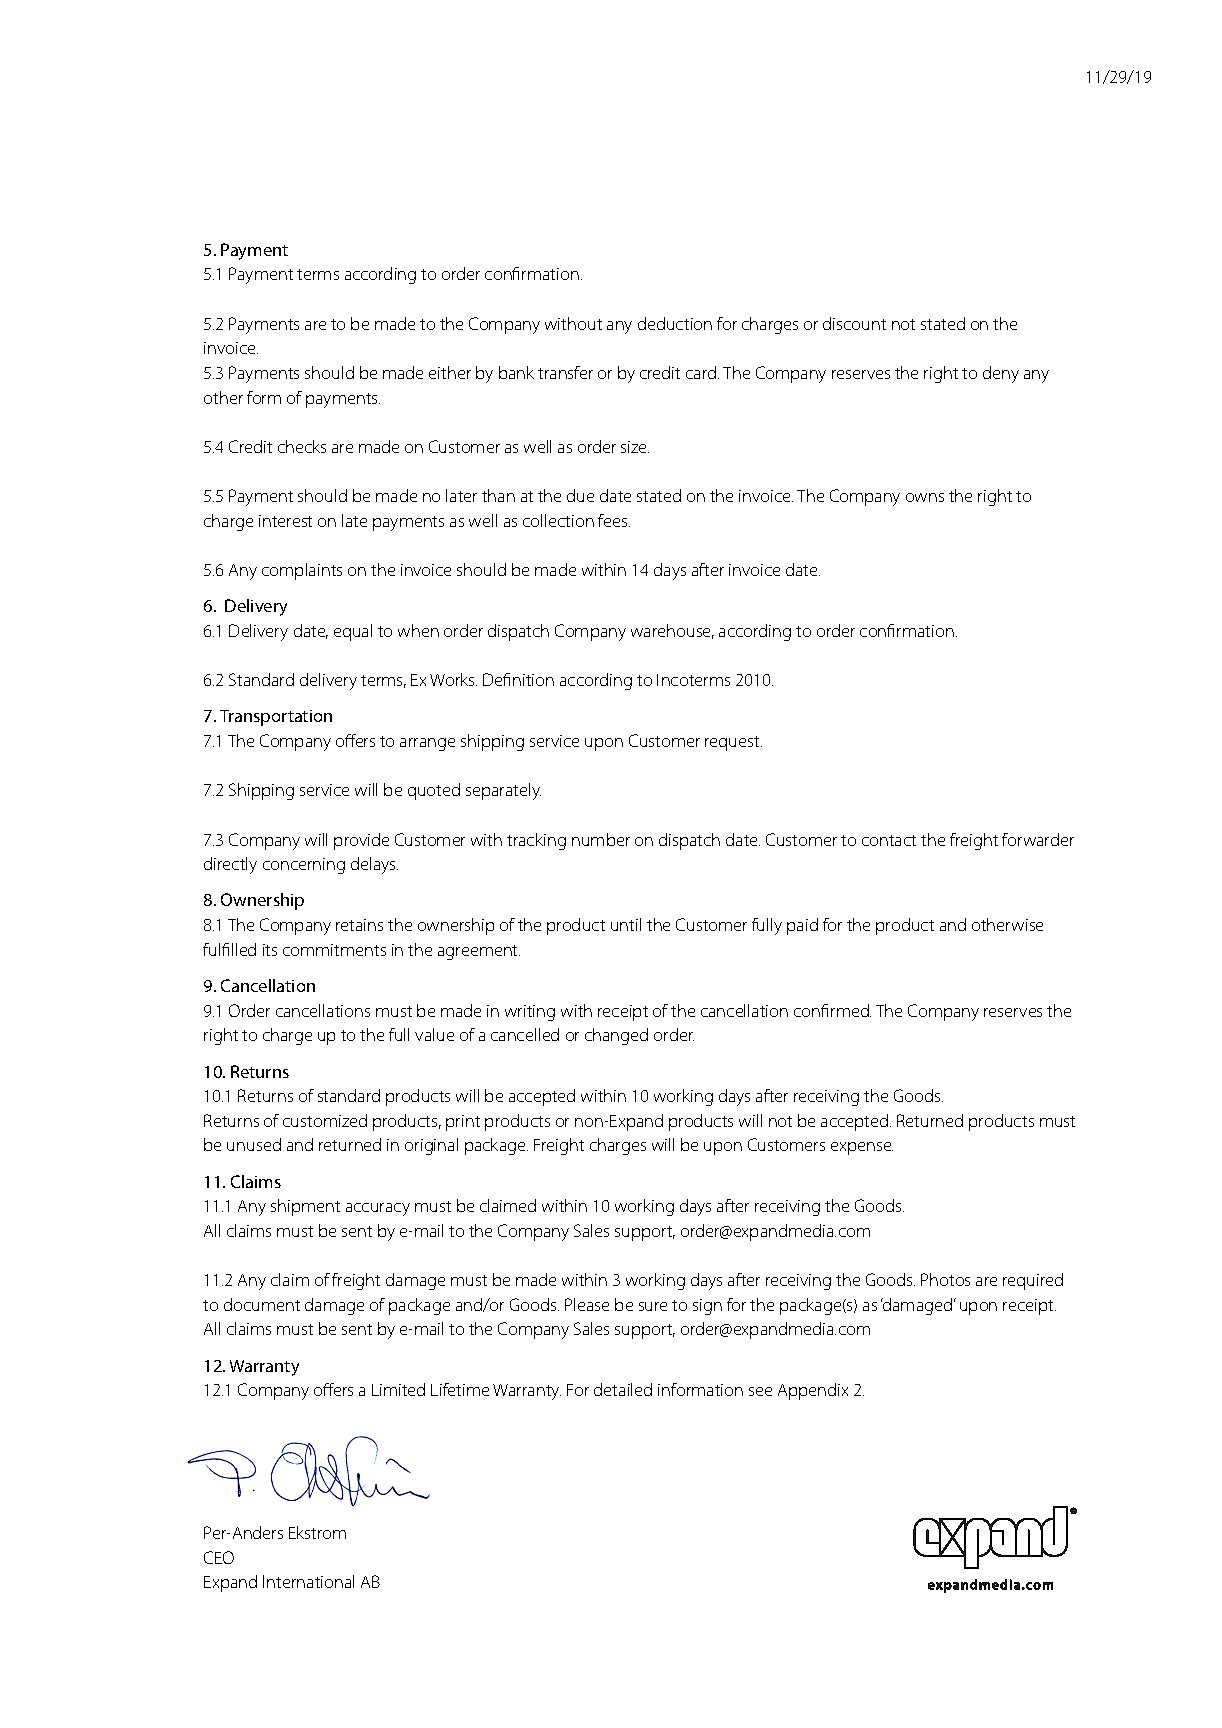 The width and height of the screenshot is (1222, 1728). Describe the element at coordinates (302, 446) in the screenshot. I see `checks` at that location.
